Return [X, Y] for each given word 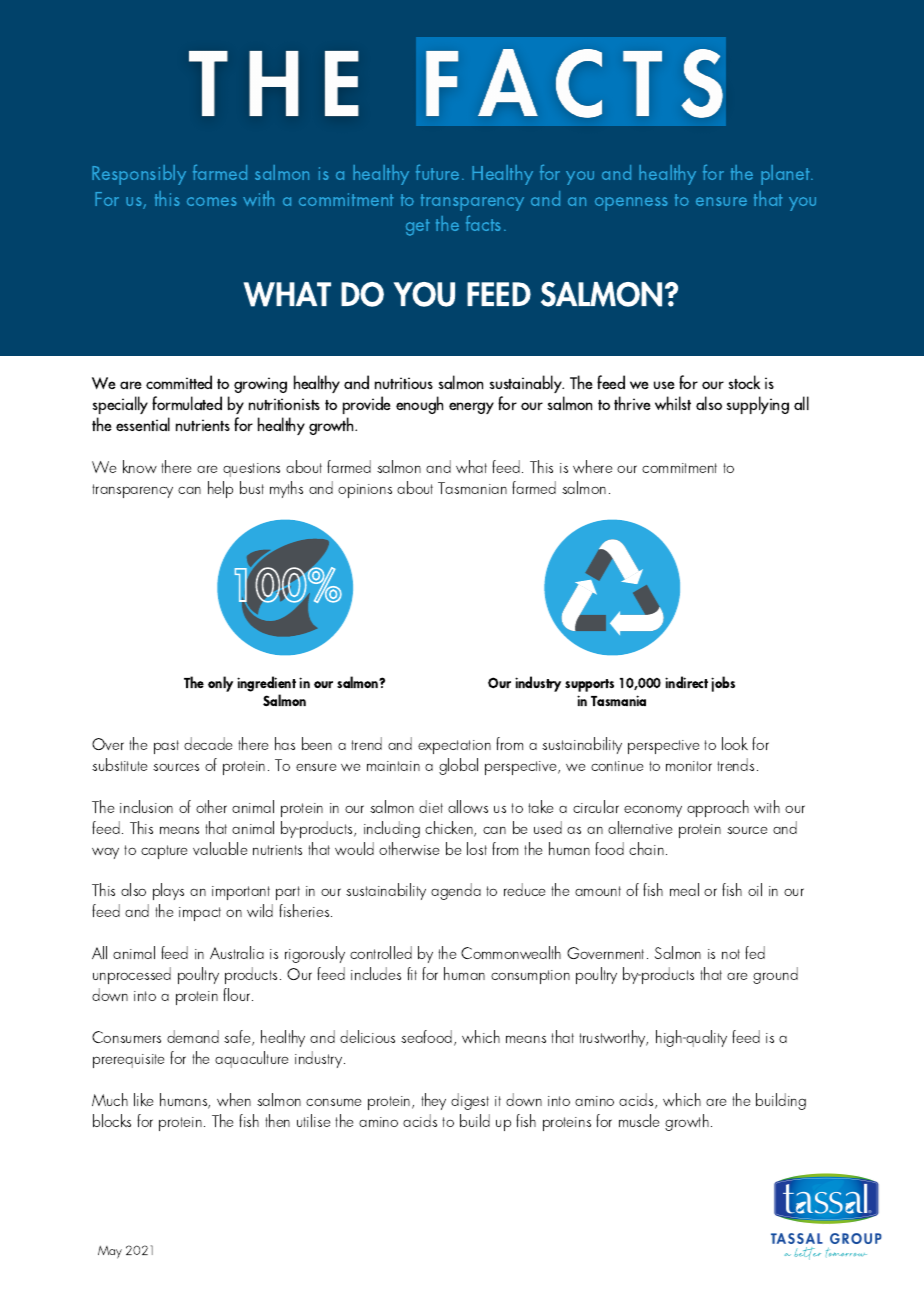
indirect [686, 682]
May [110, 1252]
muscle [639, 1120]
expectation [454, 747]
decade [208, 743]
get [418, 227]
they [433, 1101]
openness [631, 204]
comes [212, 201]
